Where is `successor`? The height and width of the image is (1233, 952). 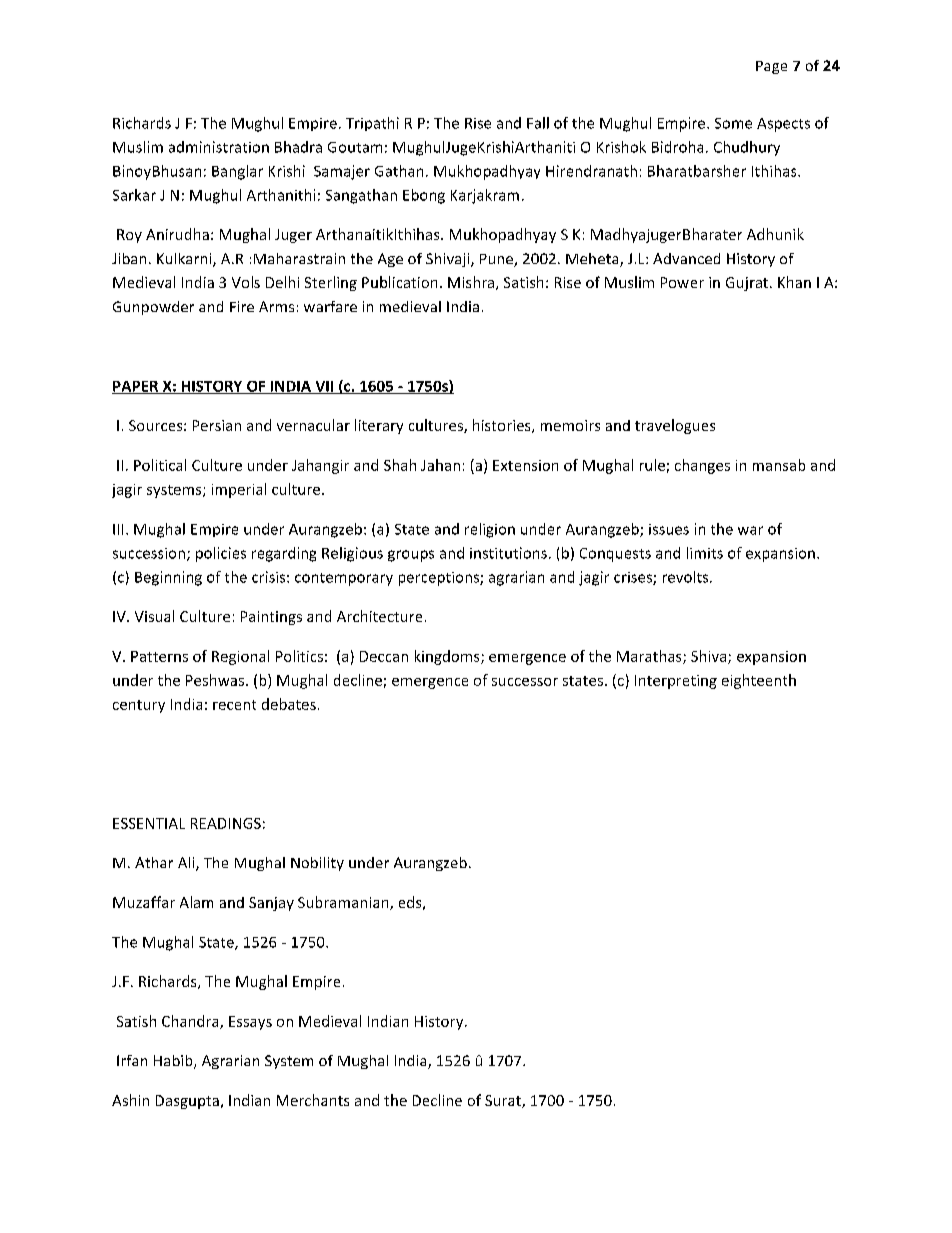
successor is located at coordinates (525, 682).
